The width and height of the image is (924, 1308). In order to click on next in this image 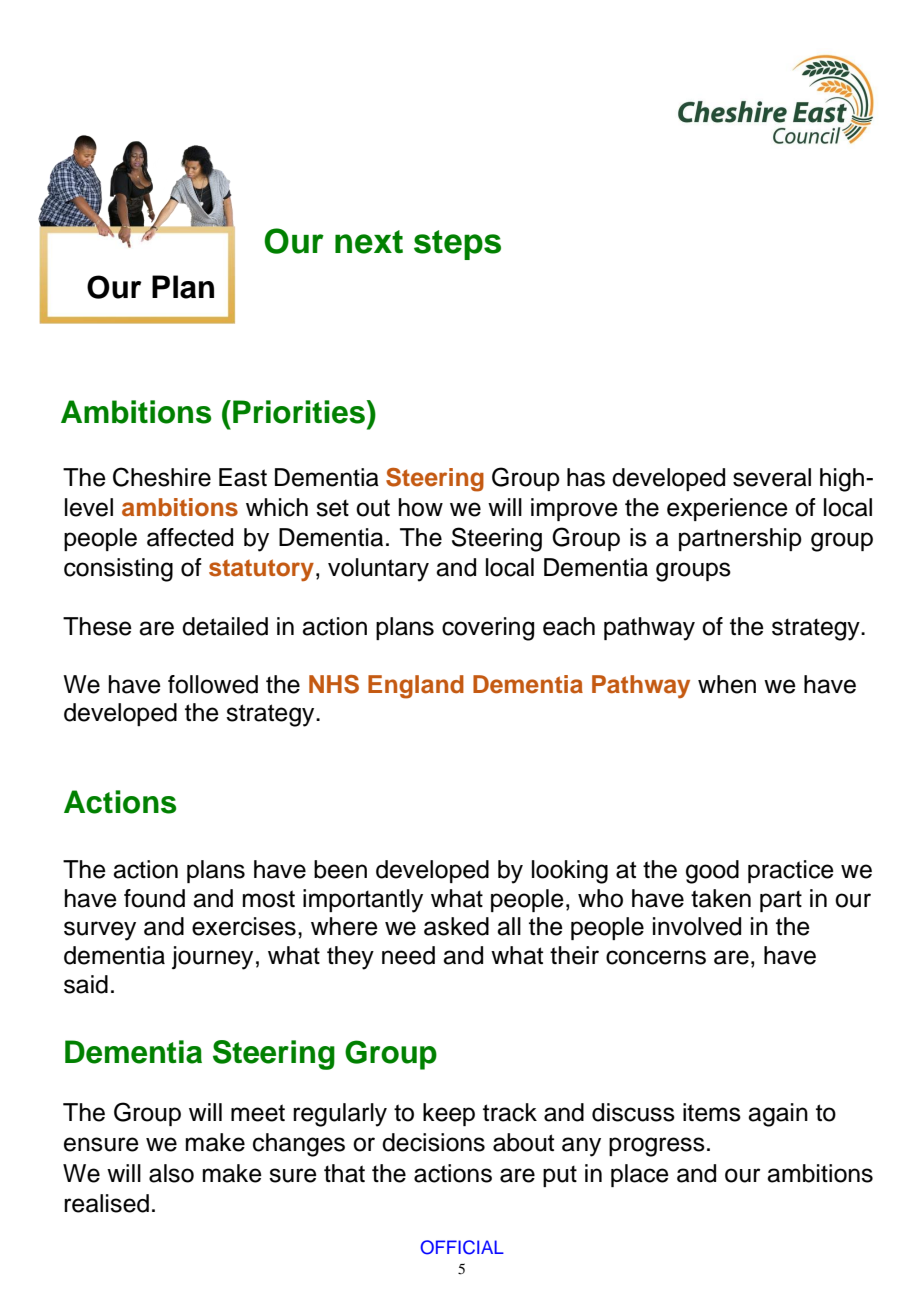, I will do `click(369, 242)`.
